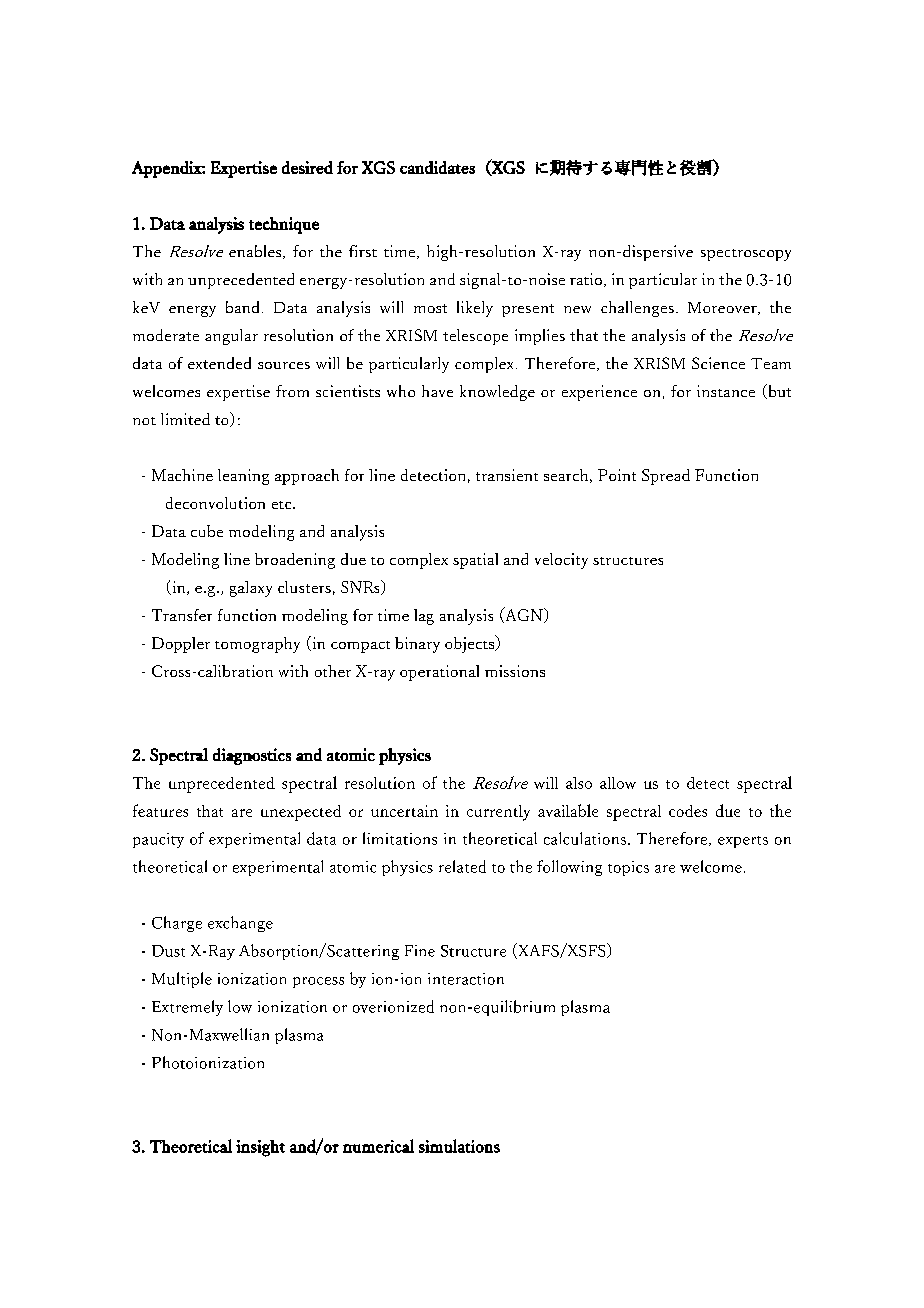 This screenshot has height=1308, width=924. Describe the element at coordinates (363, 251) in the screenshot. I see `first` at that location.
